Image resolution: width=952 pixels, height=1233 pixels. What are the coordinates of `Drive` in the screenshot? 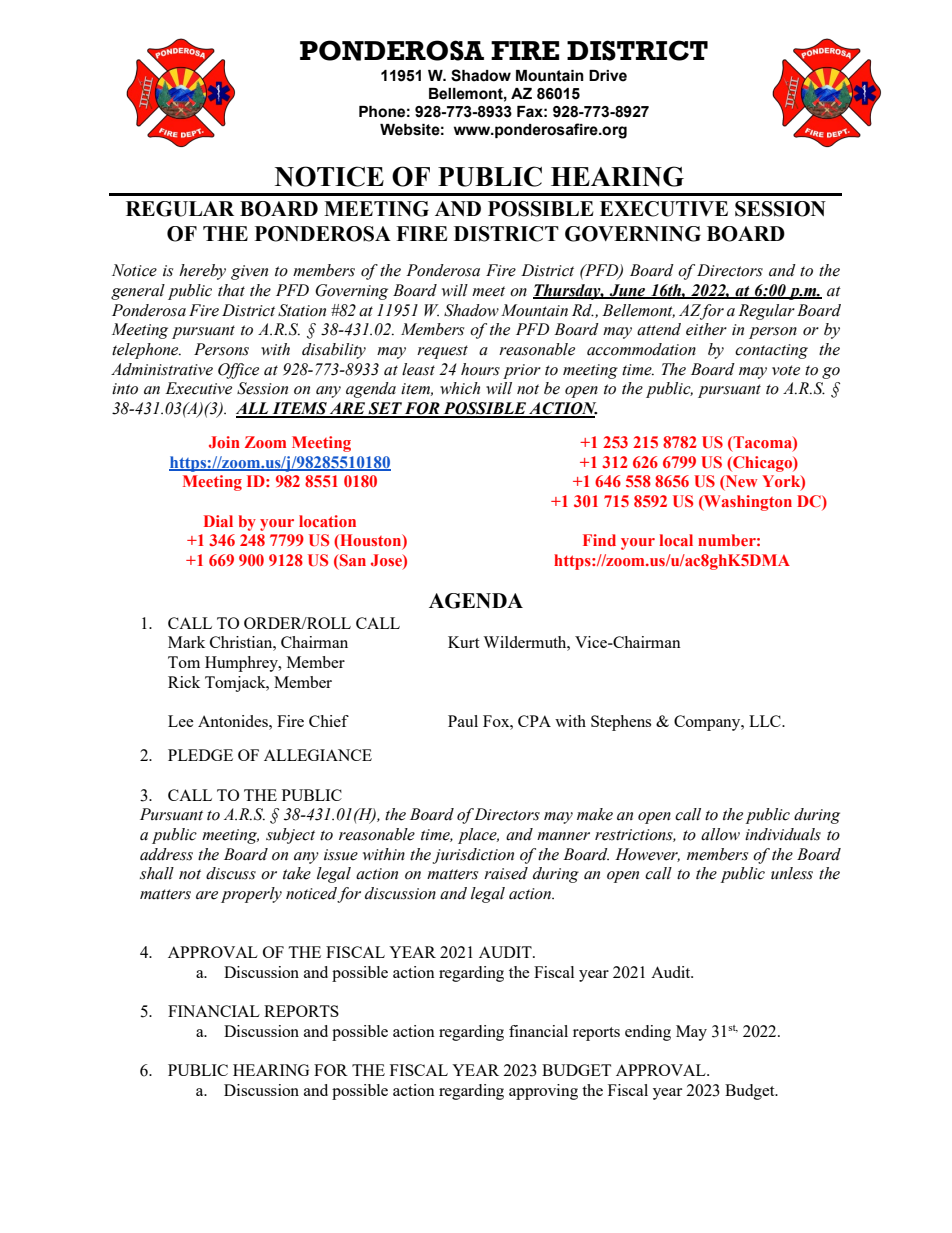 It's located at (608, 76).
